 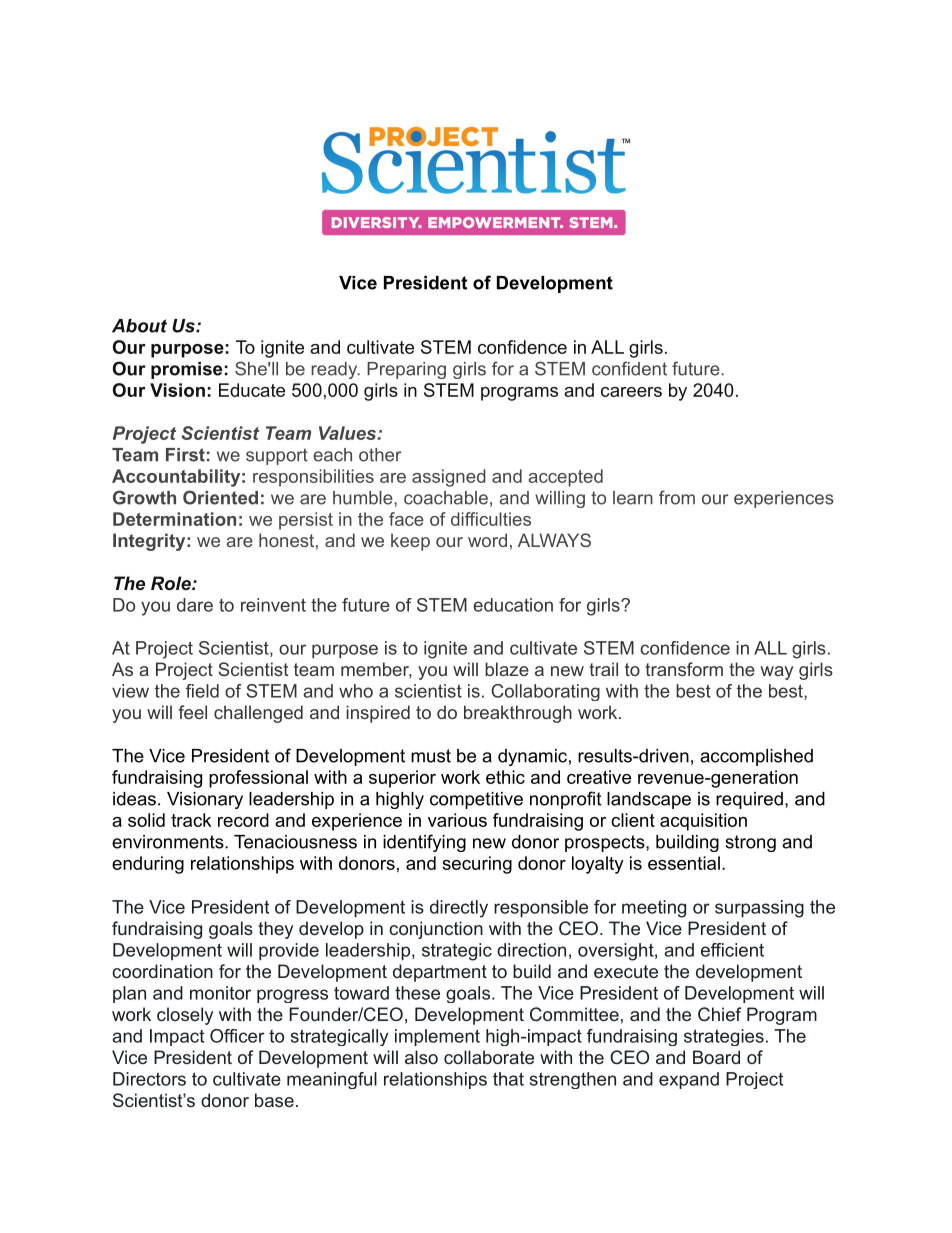 I want to click on transform, so click(x=684, y=669).
